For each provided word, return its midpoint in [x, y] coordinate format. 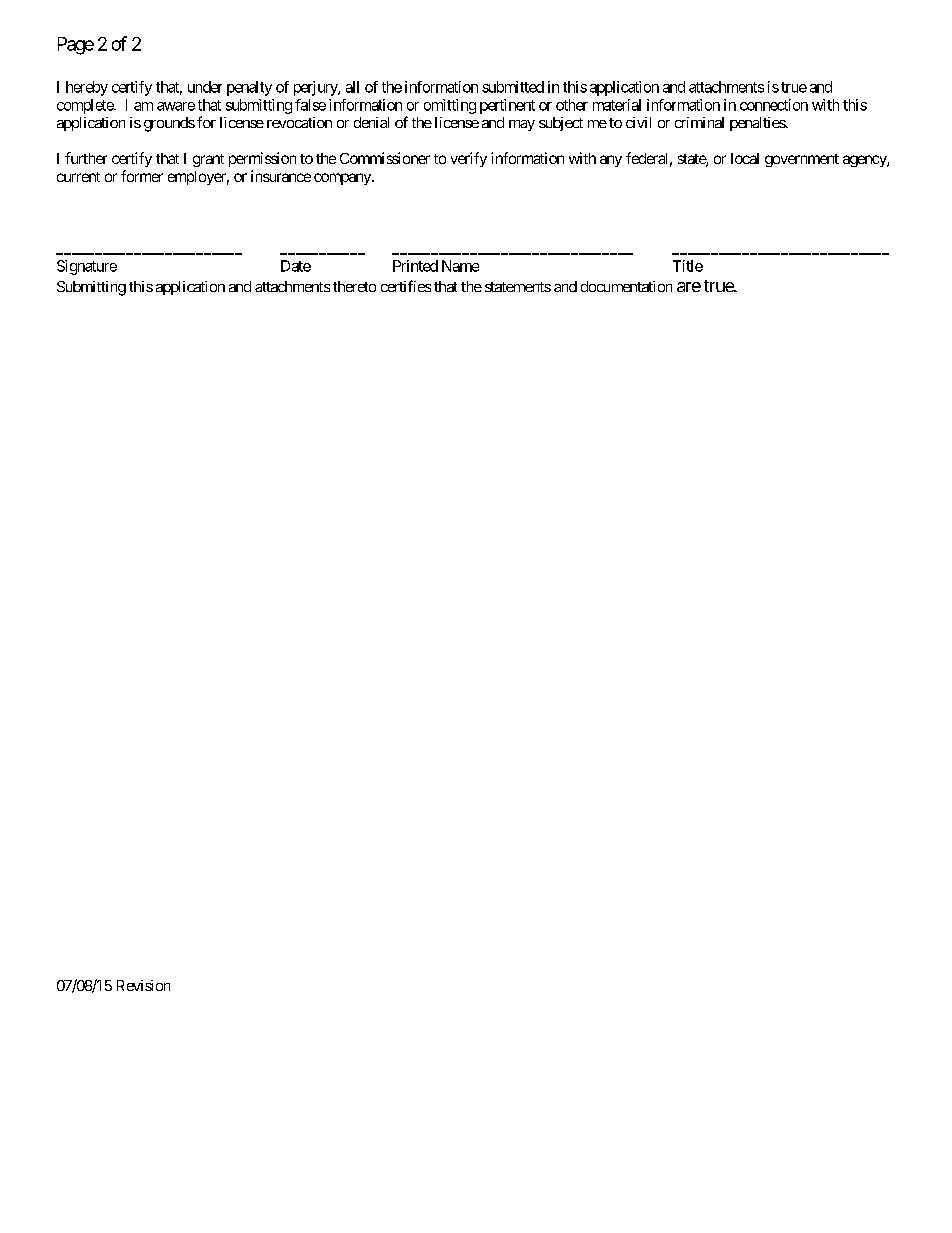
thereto [354, 286]
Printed [415, 266]
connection [774, 105]
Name [460, 266]
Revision [143, 985]
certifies [406, 286]
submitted [513, 87]
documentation [626, 286]
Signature [87, 267]
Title [688, 266]
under [205, 87]
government [802, 160]
